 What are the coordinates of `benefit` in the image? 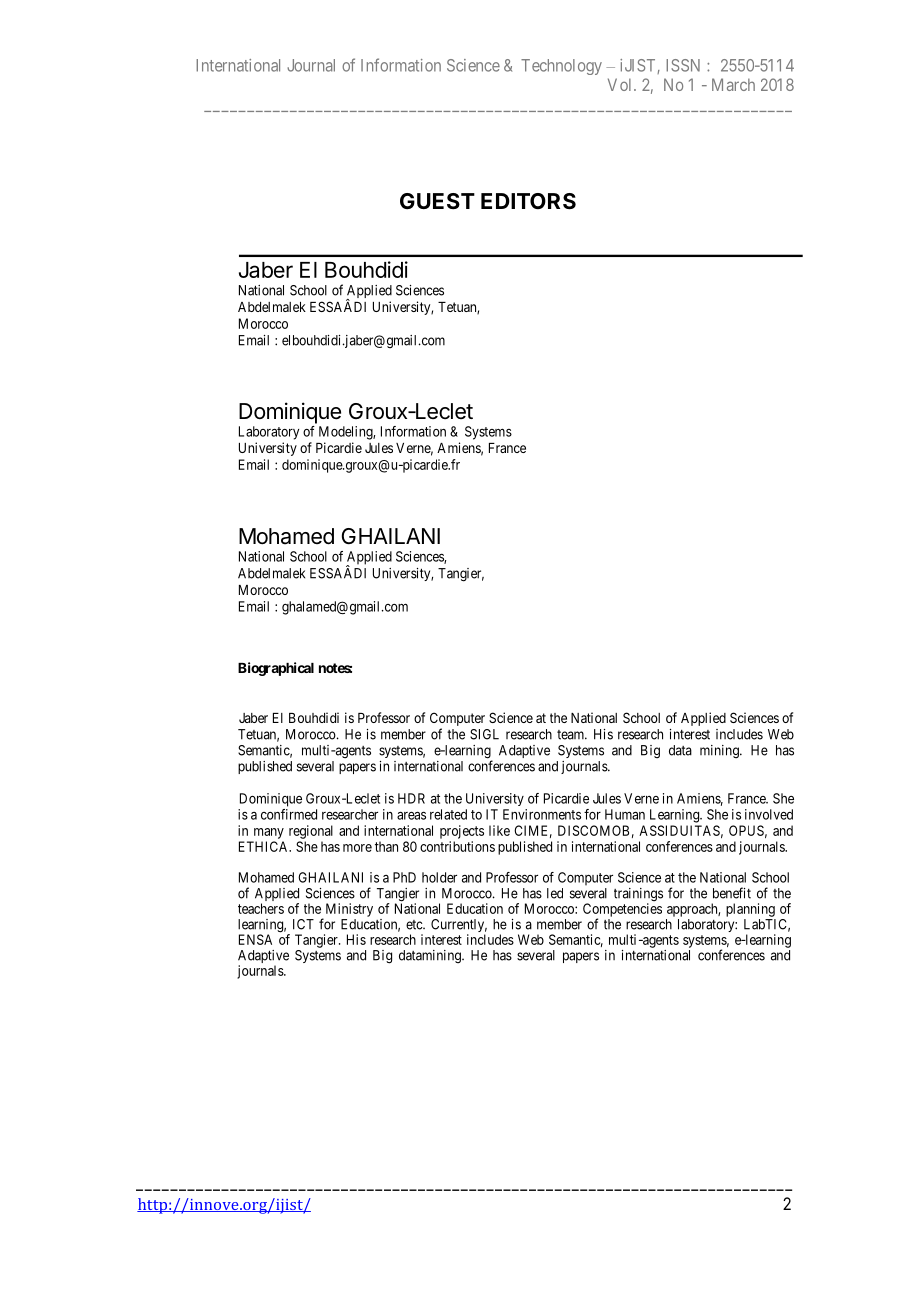 It's located at (732, 893).
